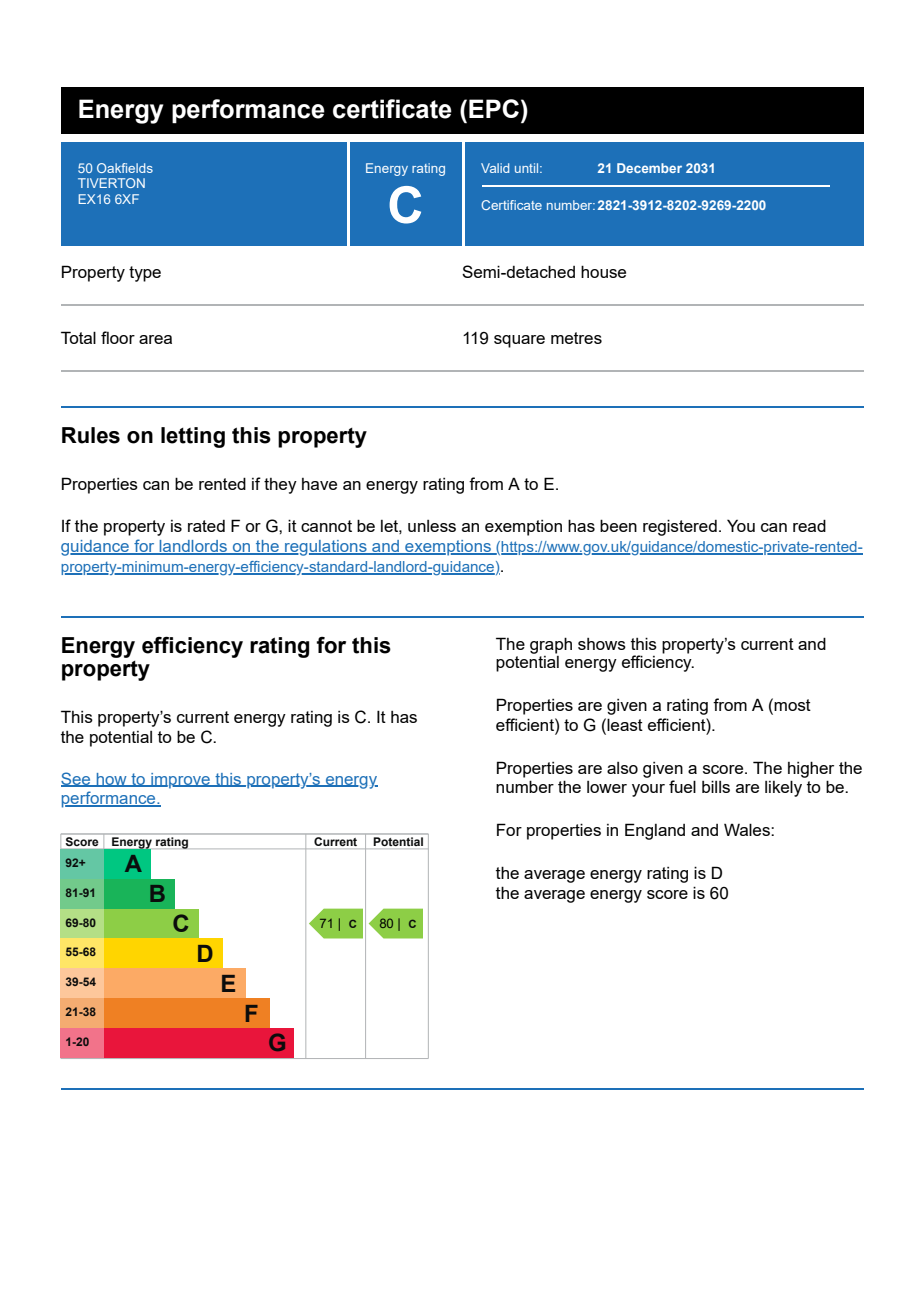 The image size is (924, 1304). What do you see at coordinates (748, 829) in the screenshot?
I see `Wales` at bounding box center [748, 829].
